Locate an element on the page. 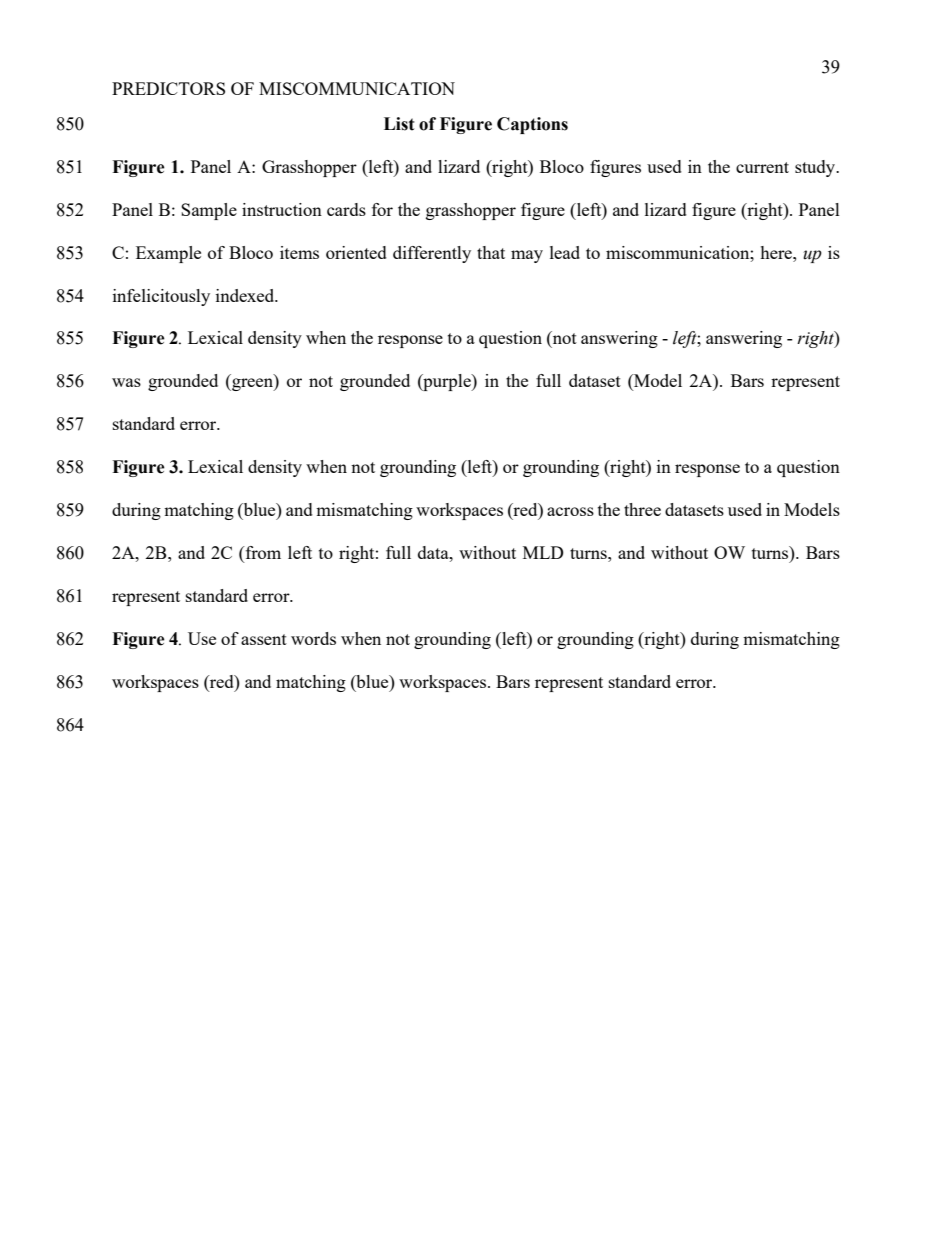 The height and width of the image is (1233, 952). PREDICTORS is located at coordinates (168, 88).
